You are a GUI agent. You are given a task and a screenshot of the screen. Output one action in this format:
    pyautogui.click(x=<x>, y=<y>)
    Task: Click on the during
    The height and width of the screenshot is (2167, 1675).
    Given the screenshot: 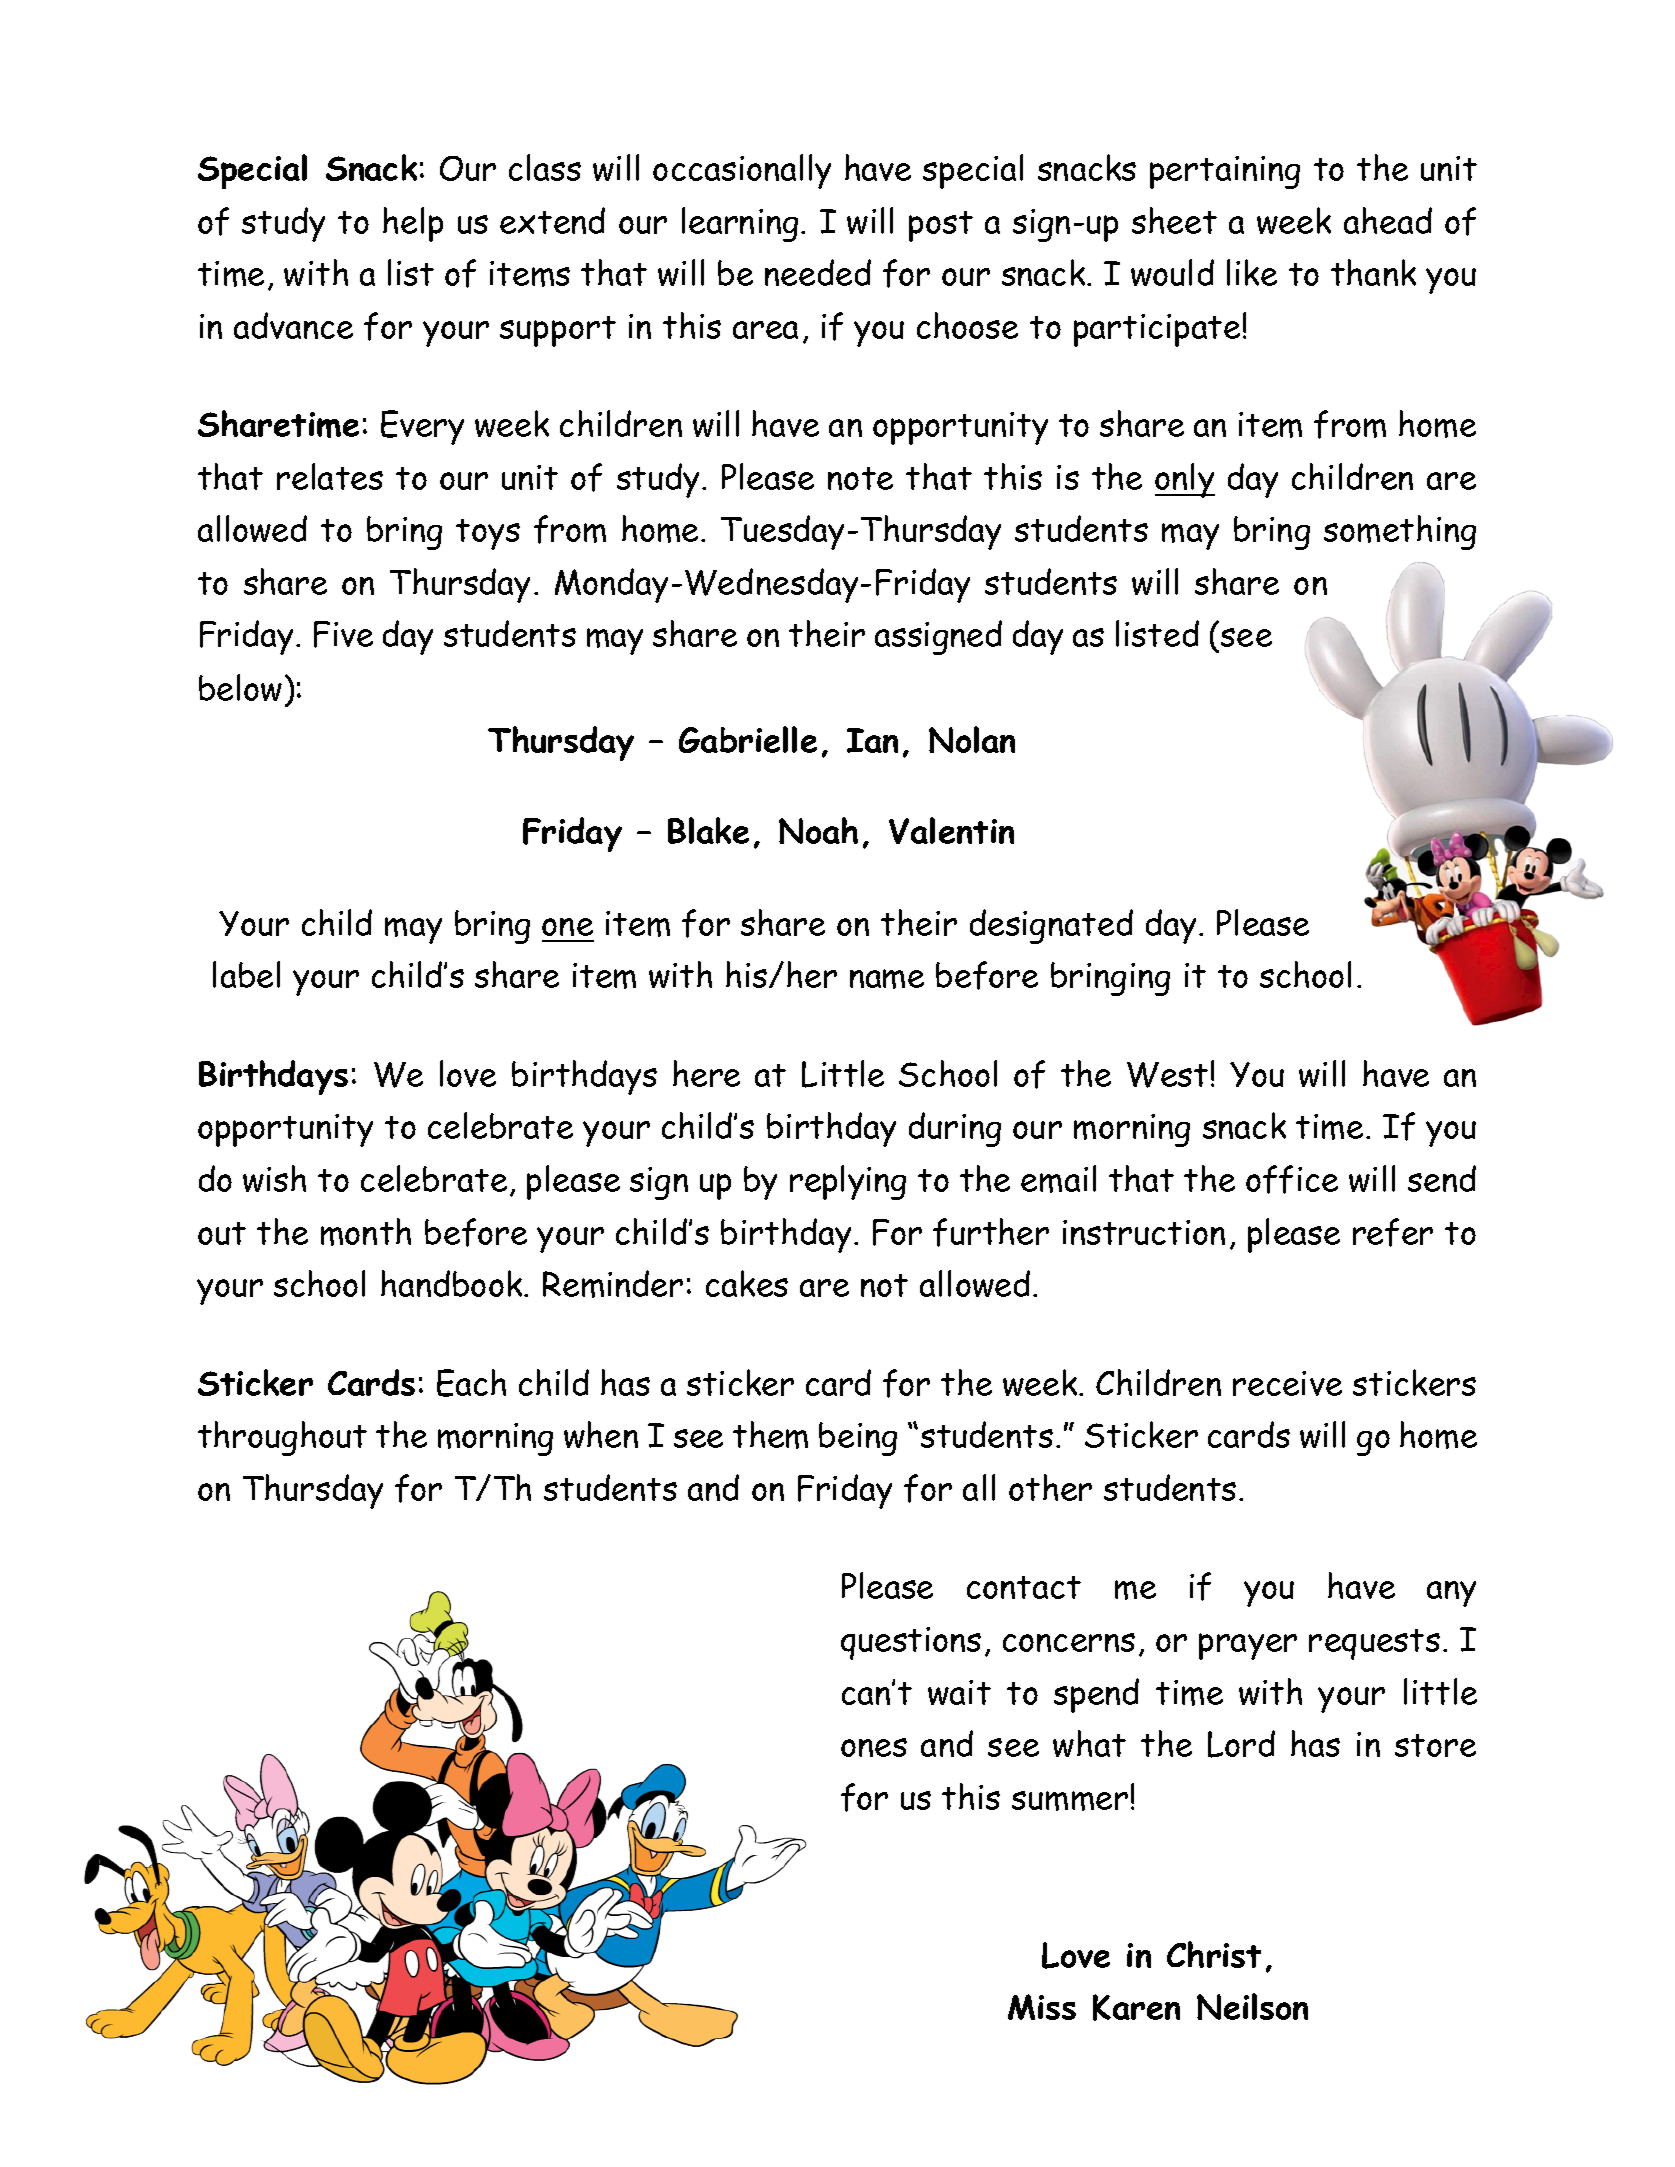 What is the action you would take?
    pyautogui.click(x=955, y=1129)
